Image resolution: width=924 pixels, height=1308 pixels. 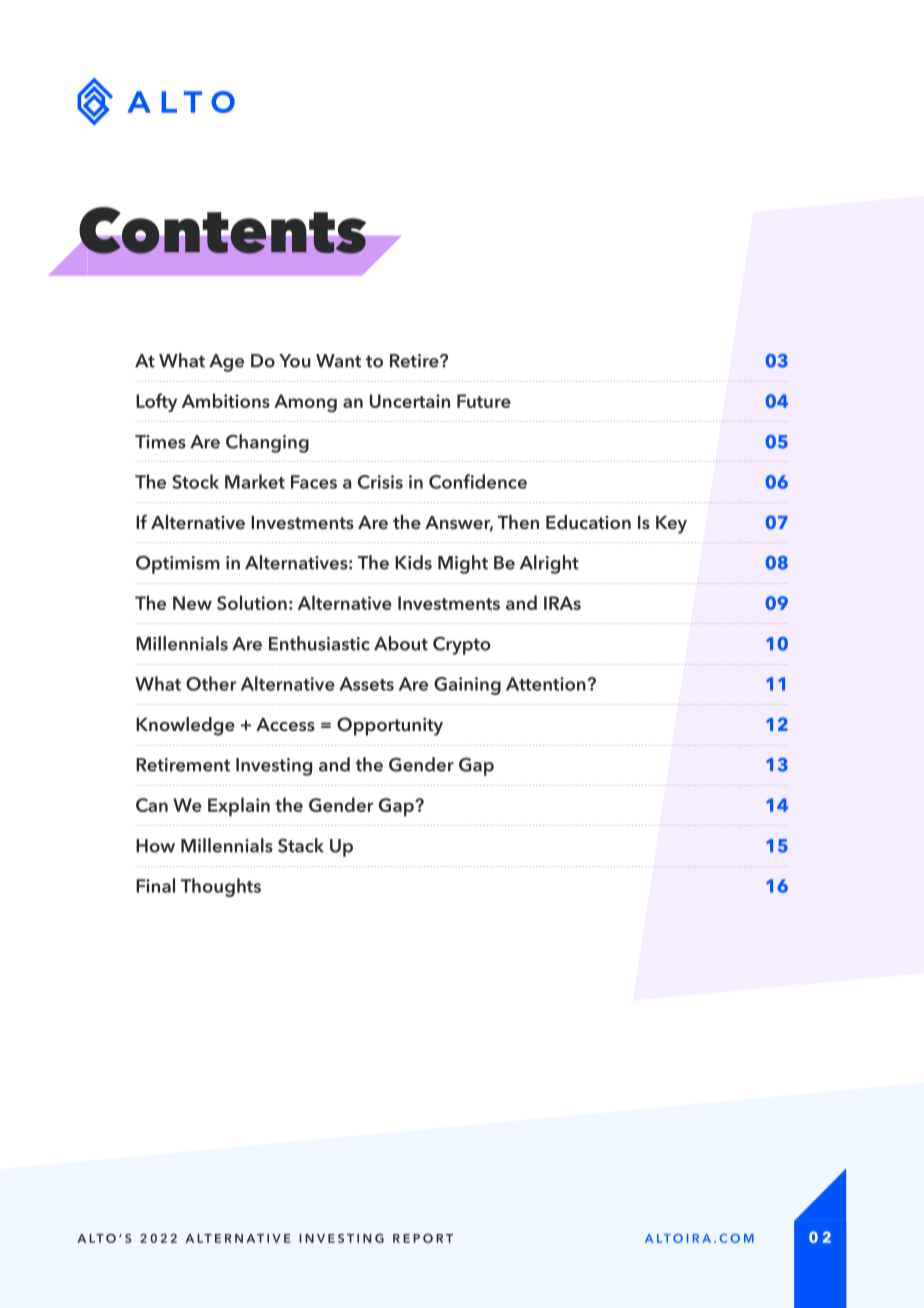 What do you see at coordinates (380, 482) in the image?
I see `Crisis` at bounding box center [380, 482].
